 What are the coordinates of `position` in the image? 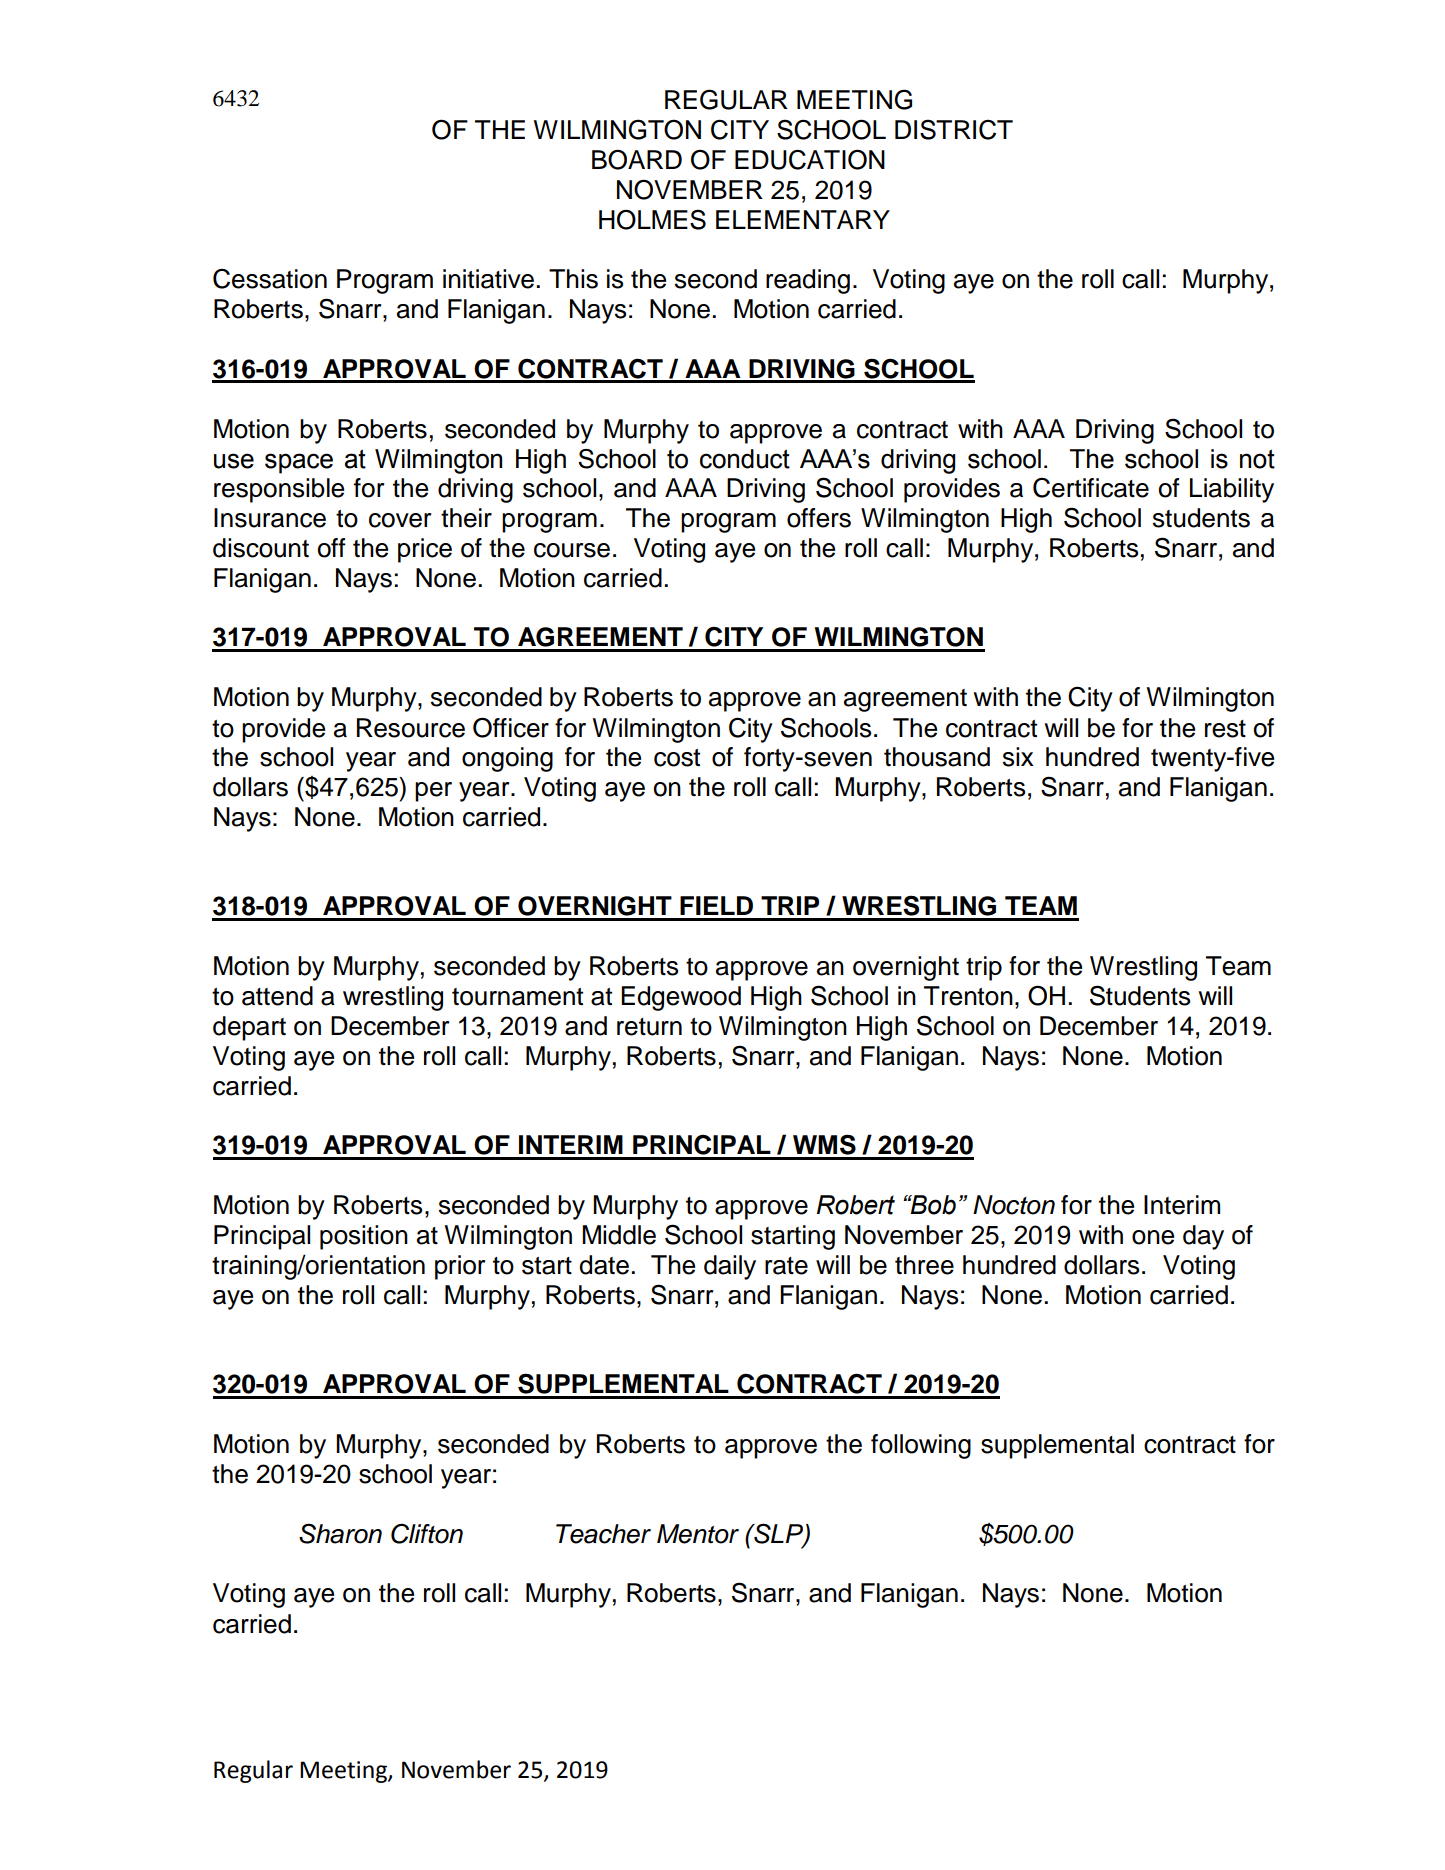 It's located at (364, 1237).
